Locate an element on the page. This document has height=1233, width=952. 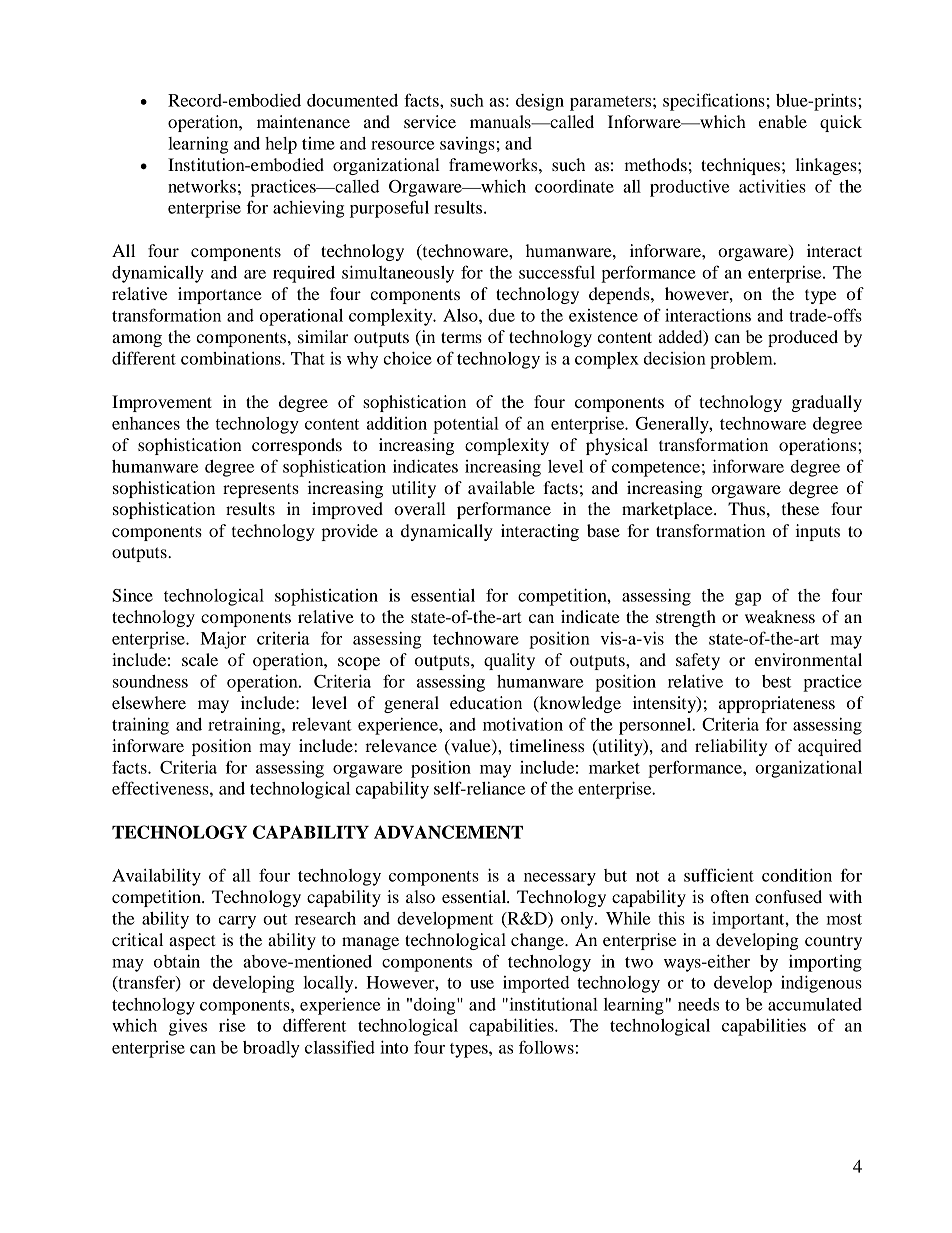
gives is located at coordinates (188, 1027).
